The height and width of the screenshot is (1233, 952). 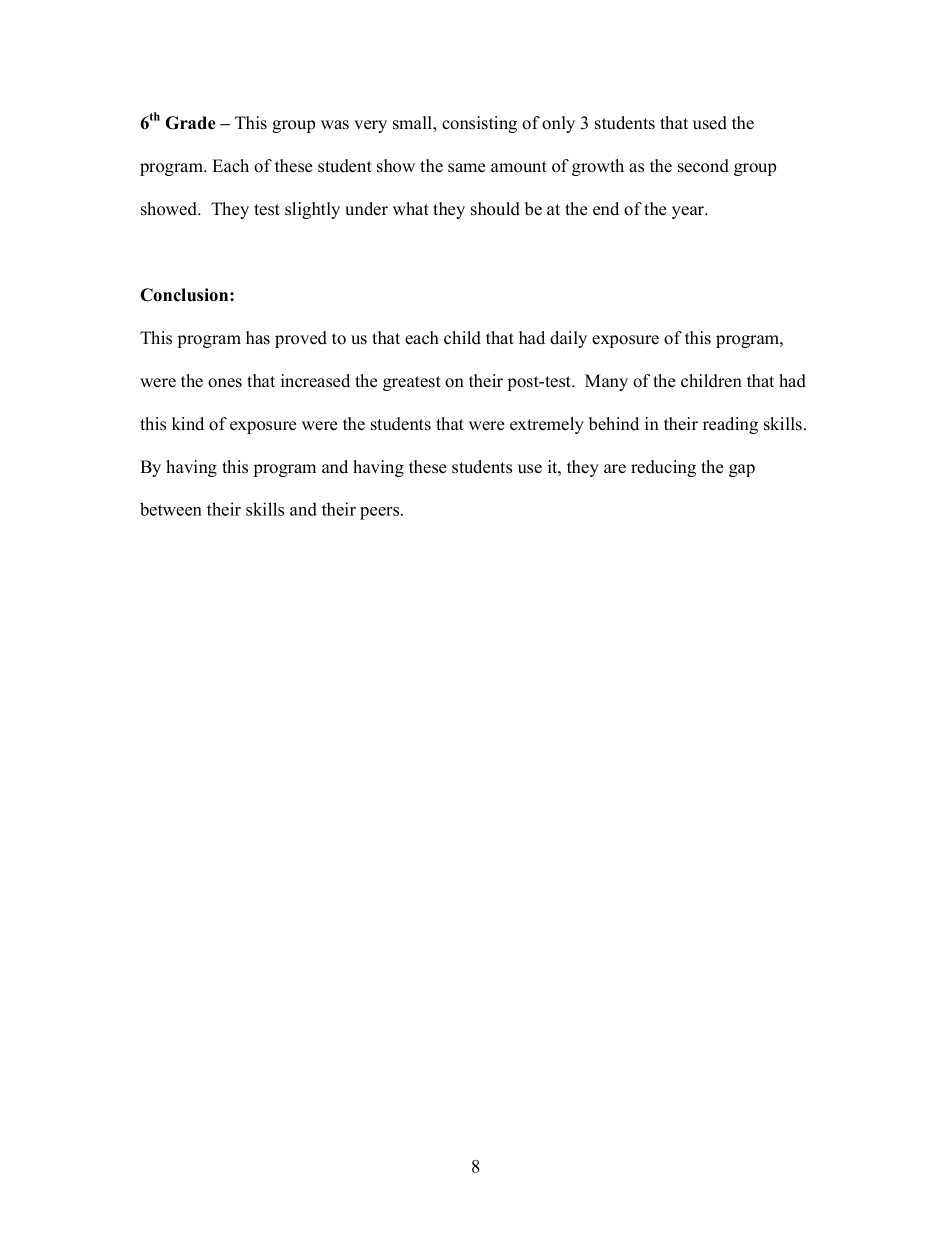 What do you see at coordinates (171, 509) in the screenshot?
I see `between` at bounding box center [171, 509].
